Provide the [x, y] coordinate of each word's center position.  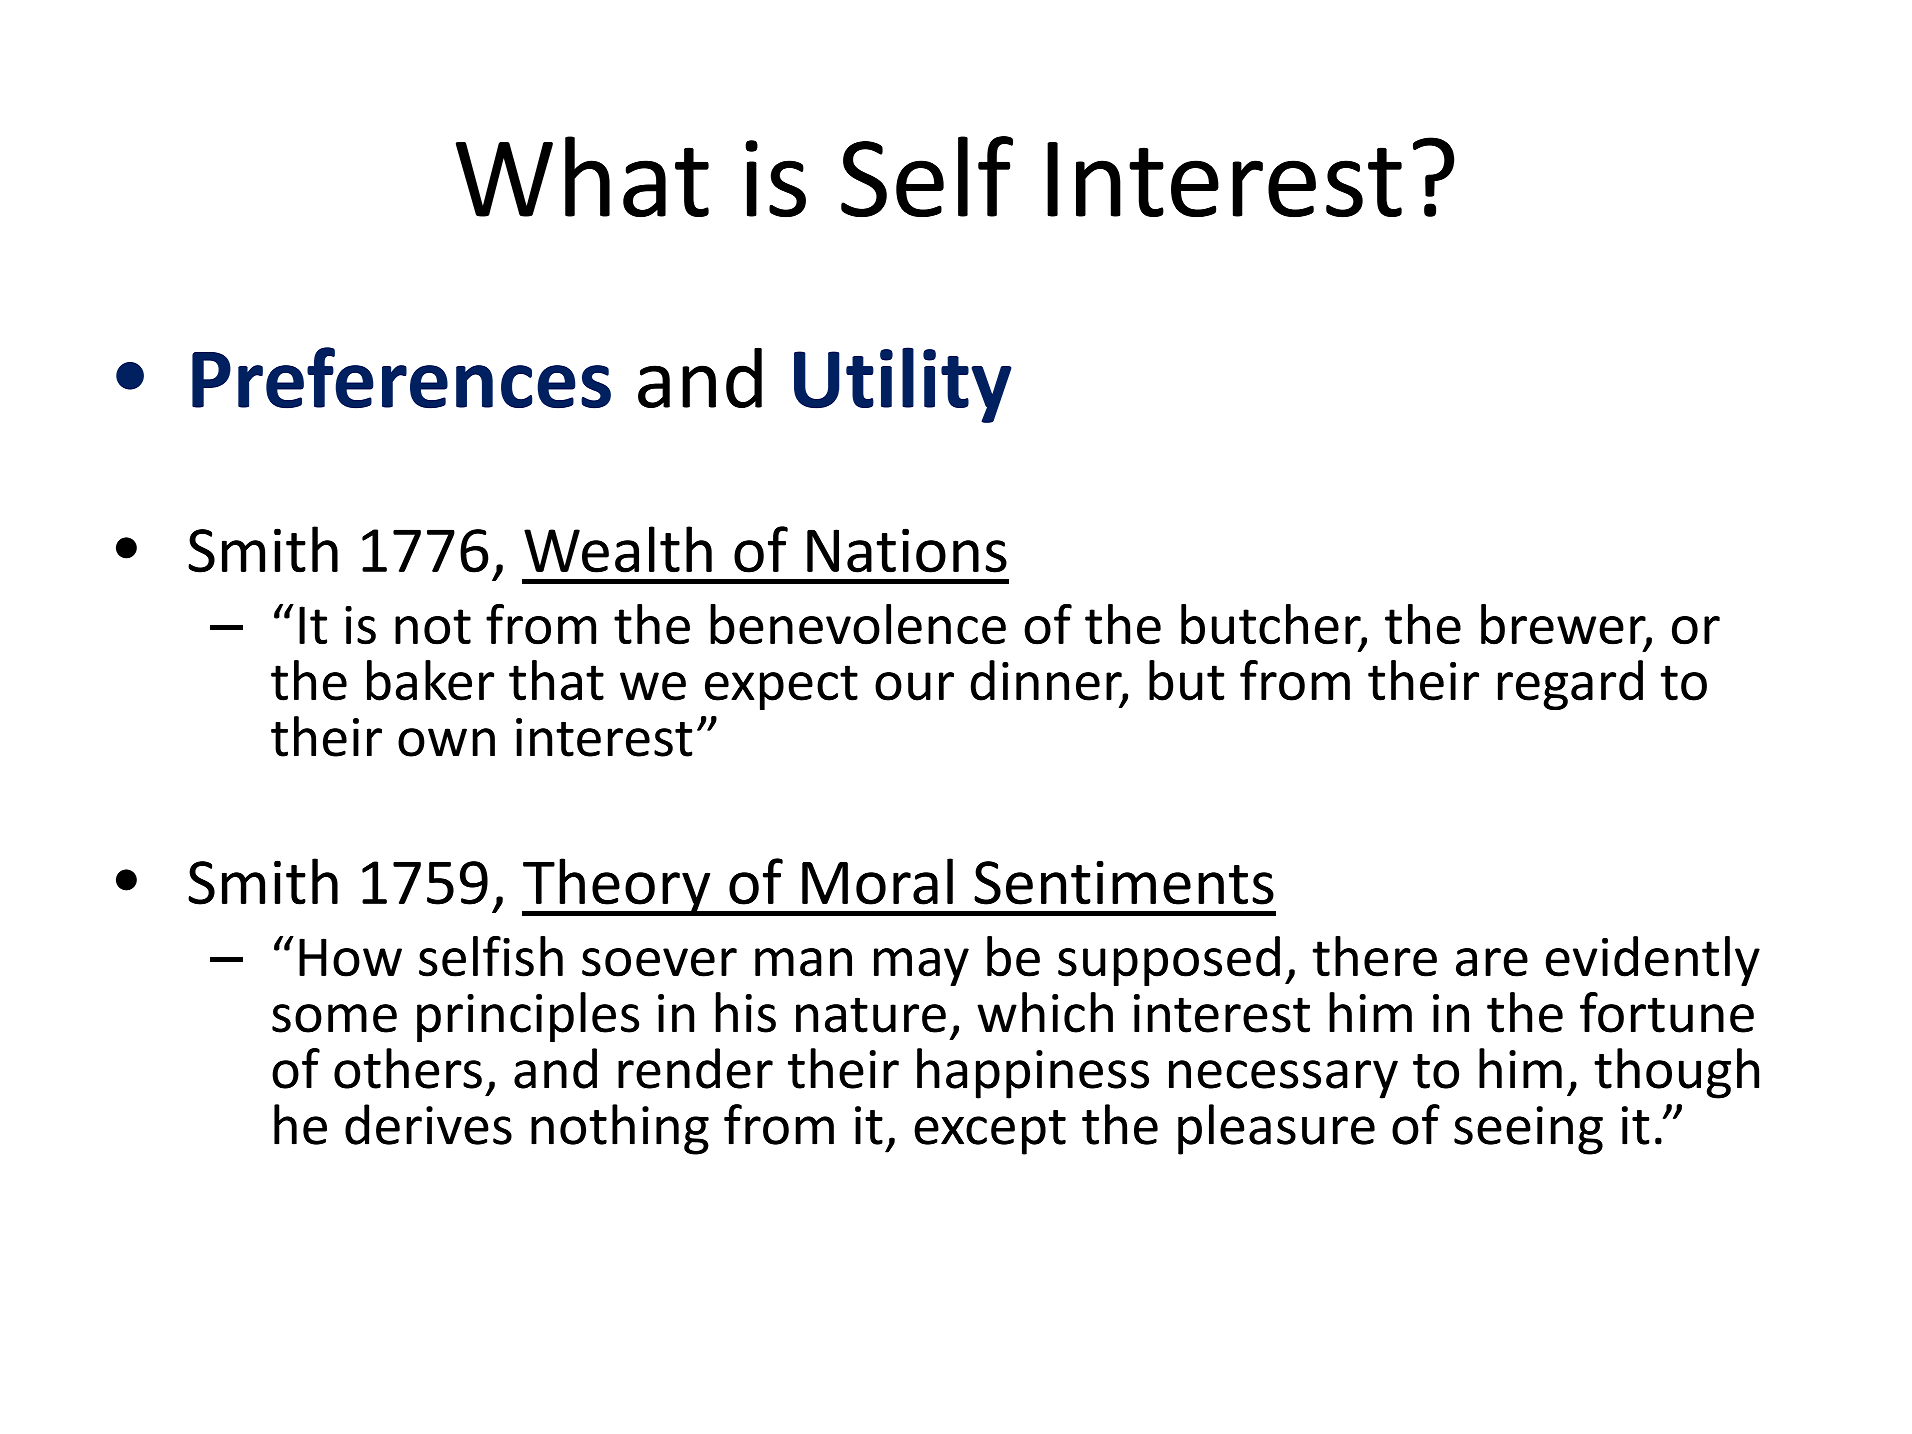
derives [428, 1124]
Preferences [401, 378]
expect [781, 687]
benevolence [858, 624]
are [1492, 962]
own [446, 742]
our [914, 686]
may [921, 967]
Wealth [618, 549]
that [556, 680]
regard [1570, 685]
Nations [907, 550]
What [582, 177]
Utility [903, 385]
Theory [617, 887]
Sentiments [1124, 882]
